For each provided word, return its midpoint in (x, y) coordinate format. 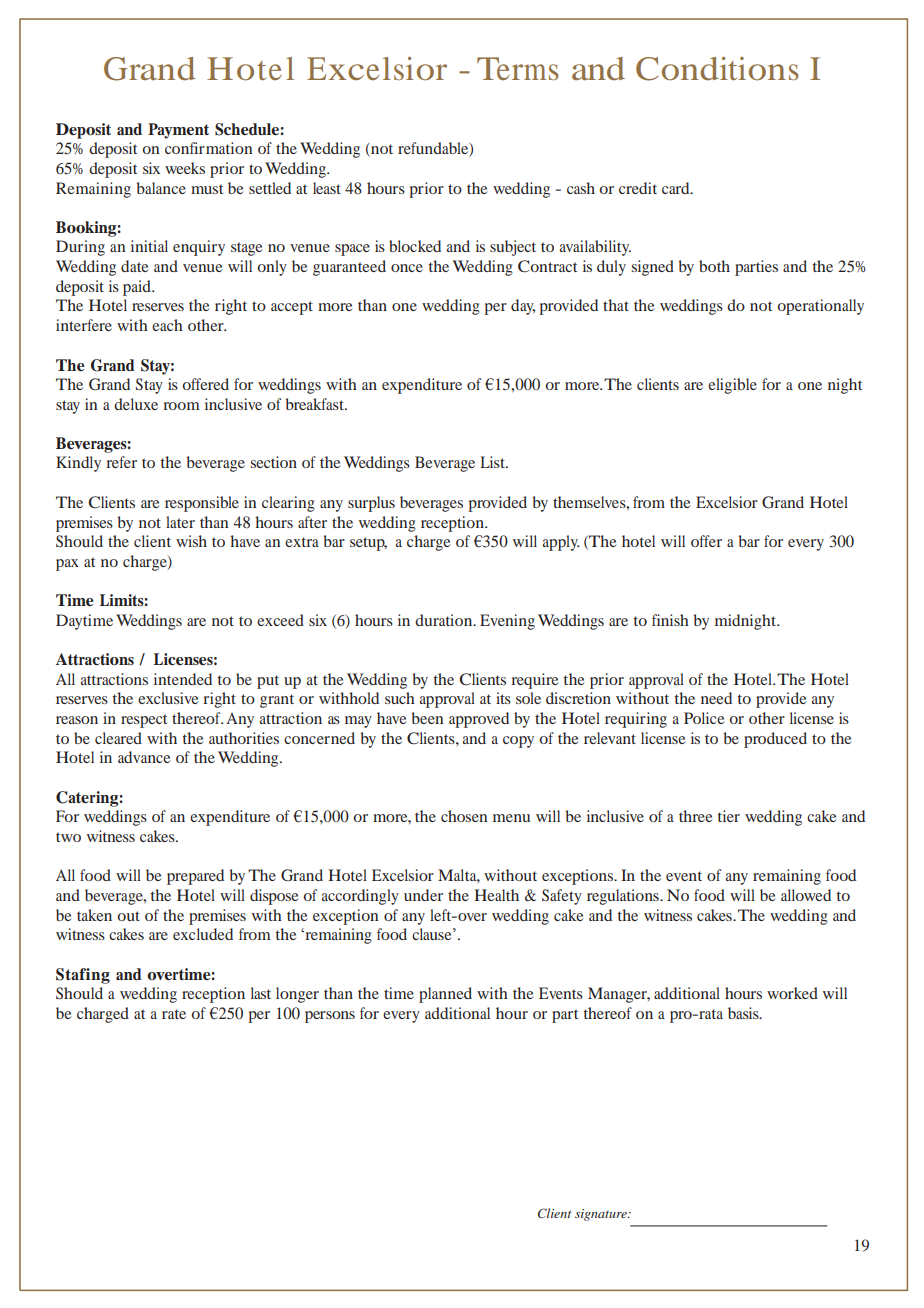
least (327, 188)
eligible (732, 386)
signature (602, 1215)
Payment (178, 131)
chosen (464, 816)
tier (728, 816)
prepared (195, 877)
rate (174, 1014)
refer (121, 462)
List (493, 462)
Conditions (717, 69)
